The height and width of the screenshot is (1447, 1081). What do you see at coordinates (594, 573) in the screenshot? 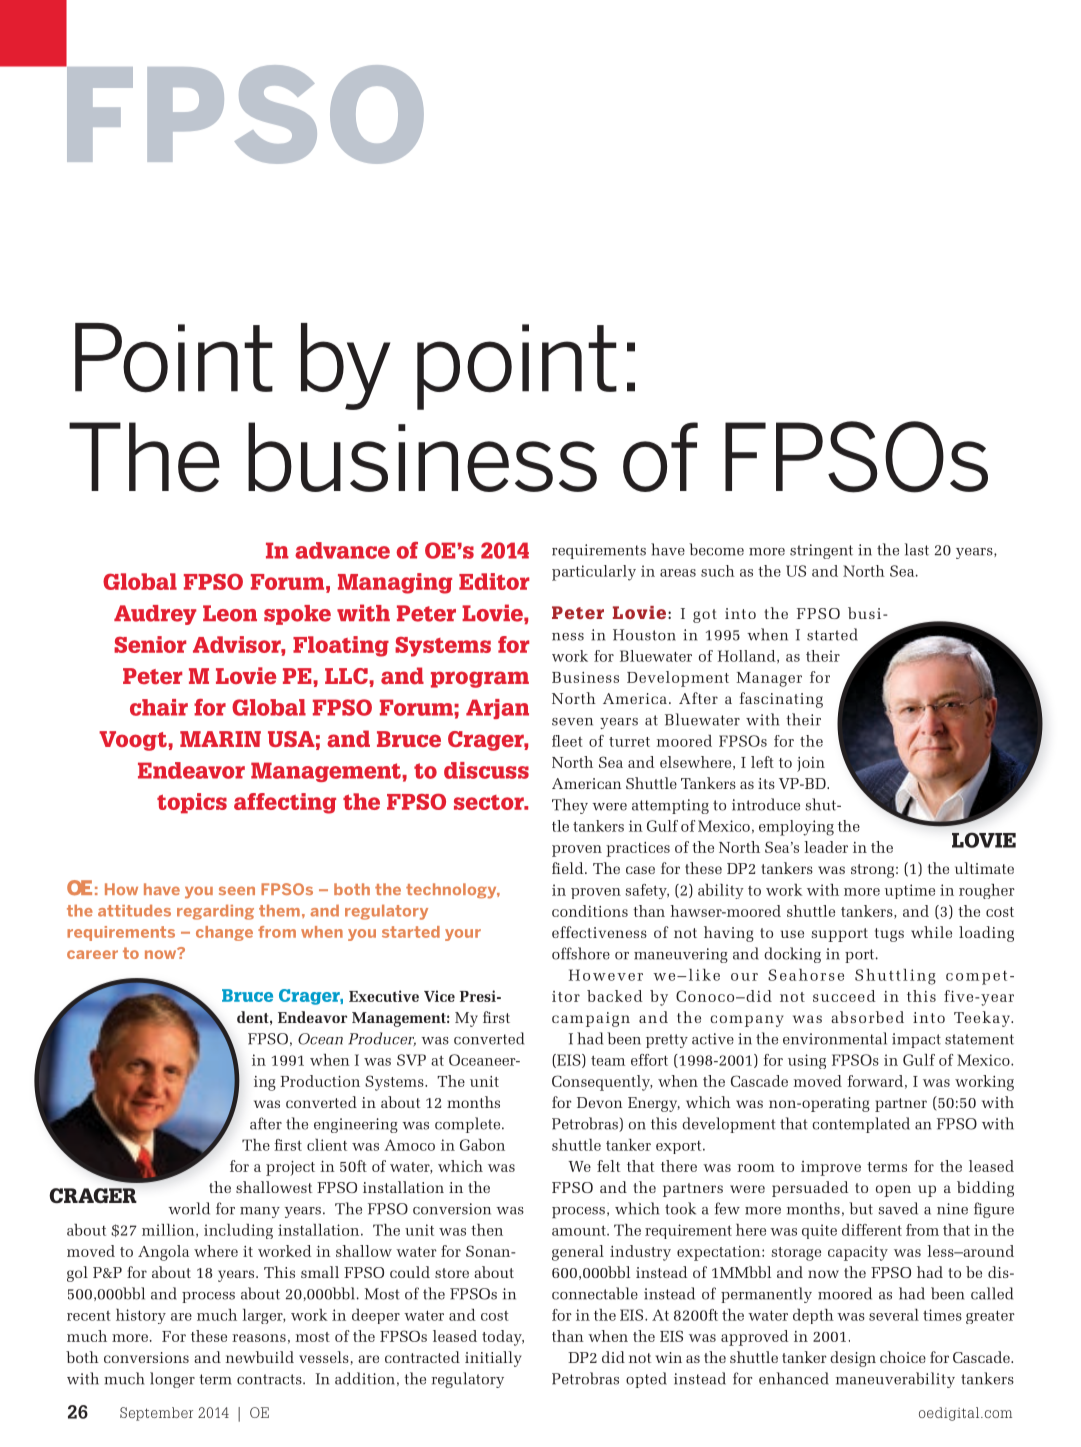
I see `particularly` at bounding box center [594, 573].
